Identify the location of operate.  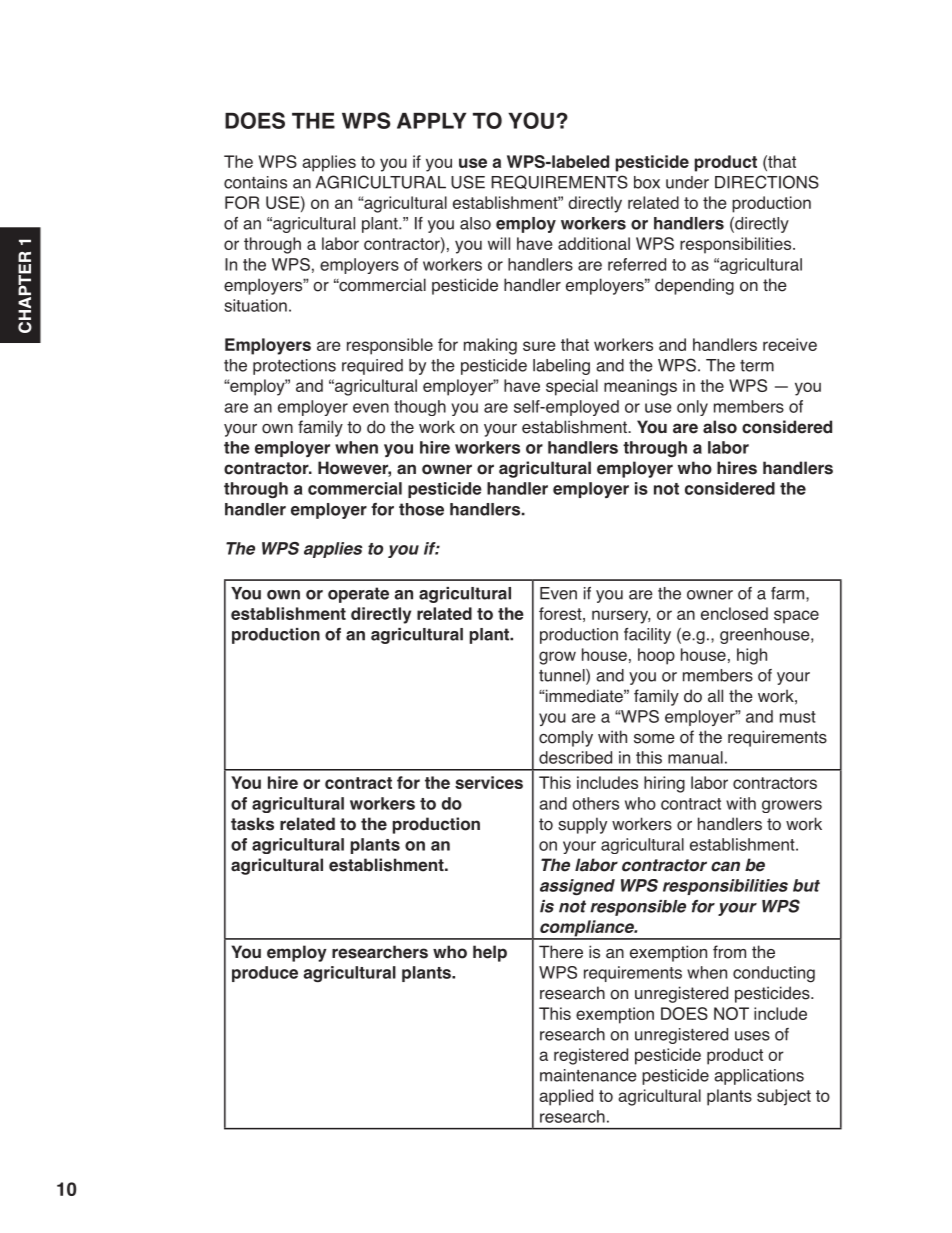
(358, 595).
